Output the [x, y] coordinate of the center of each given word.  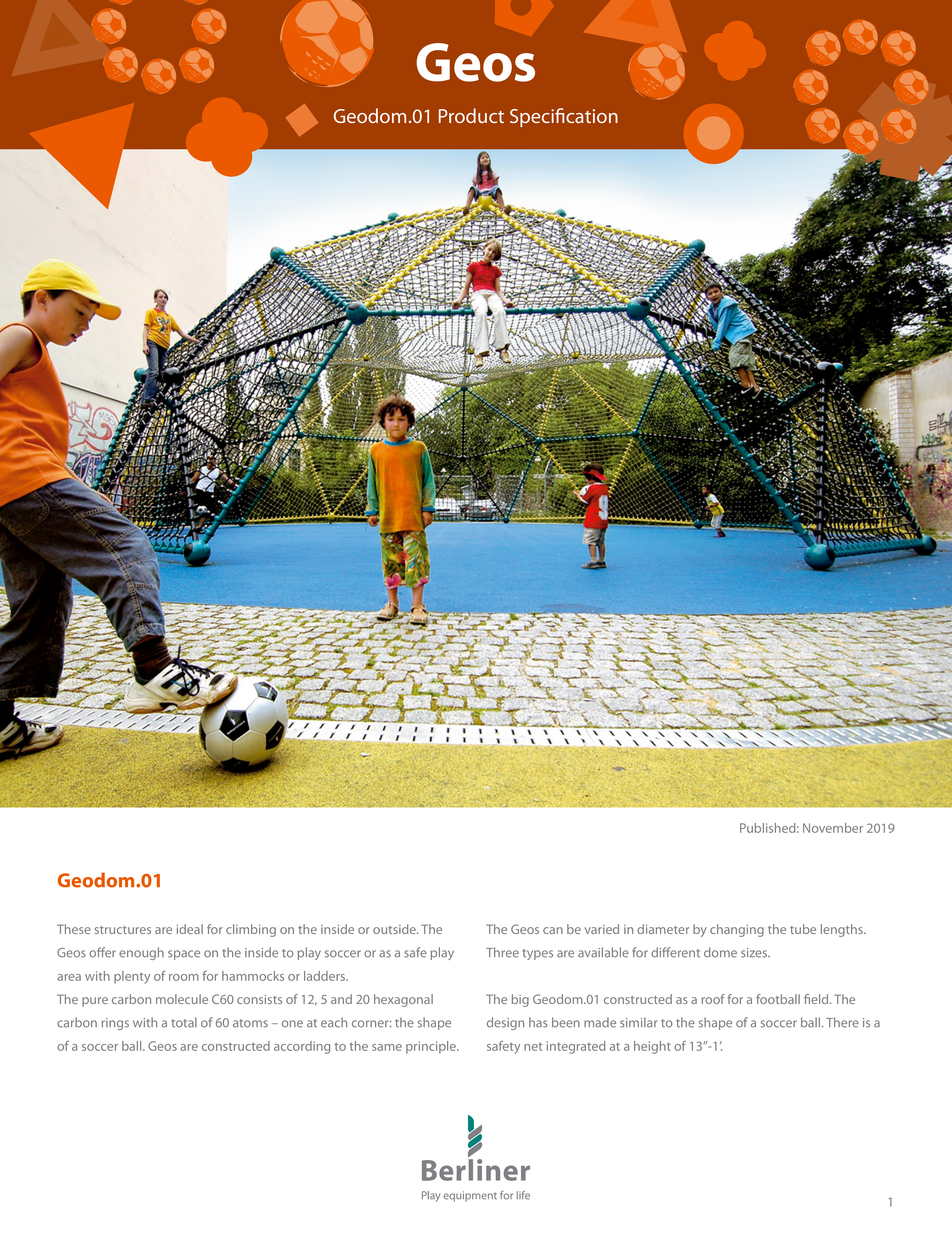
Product [471, 115]
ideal [190, 929]
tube [803, 929]
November [833, 828]
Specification [564, 117]
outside [395, 929]
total [184, 1022]
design [505, 1023]
